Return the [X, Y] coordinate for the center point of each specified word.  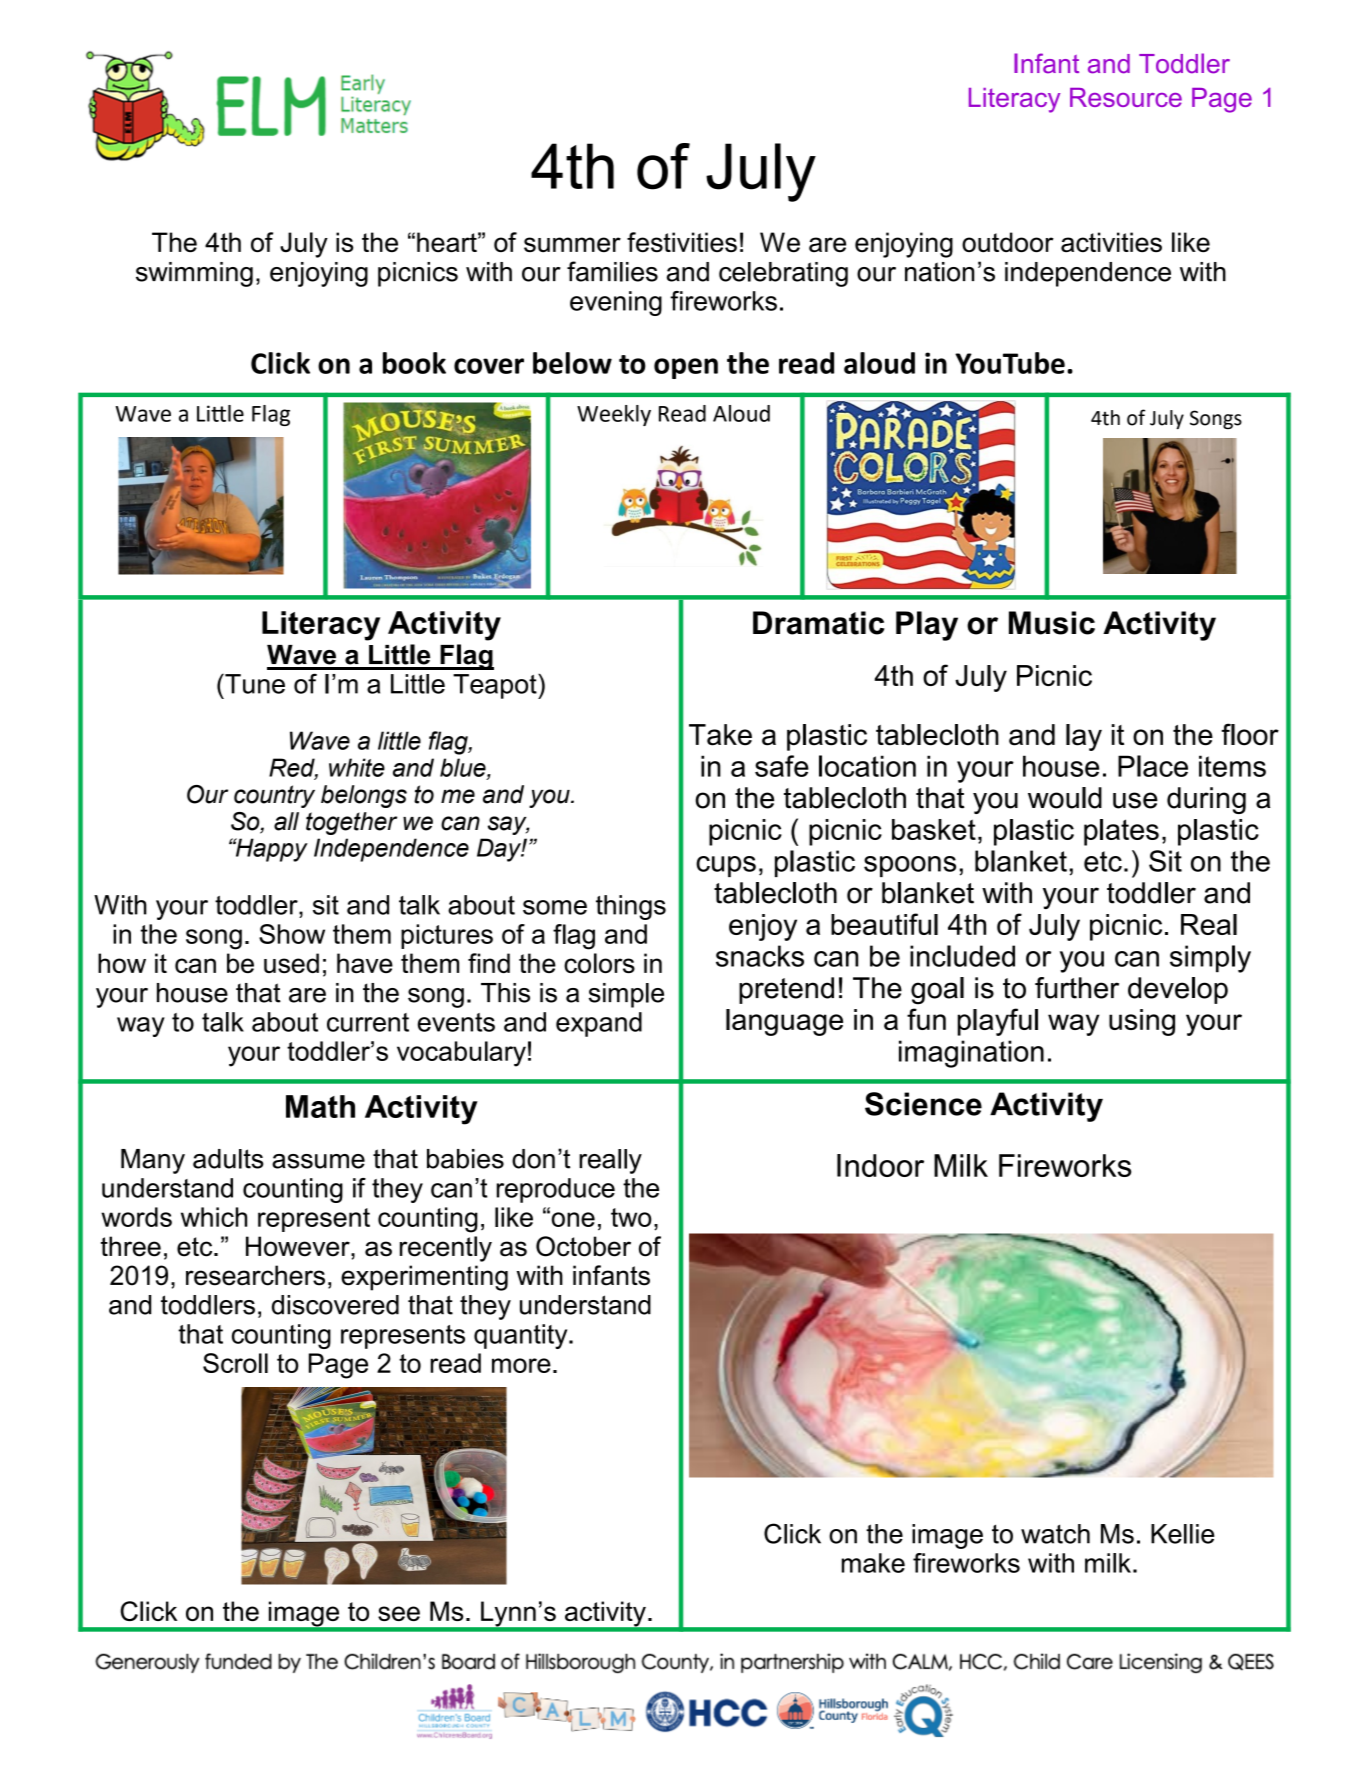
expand [599, 1024]
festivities [682, 242]
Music [1052, 623]
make [873, 1563]
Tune [254, 684]
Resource [1126, 97]
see [399, 1613]
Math [320, 1106]
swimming [194, 274]
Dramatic [819, 623]
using [1142, 1022]
